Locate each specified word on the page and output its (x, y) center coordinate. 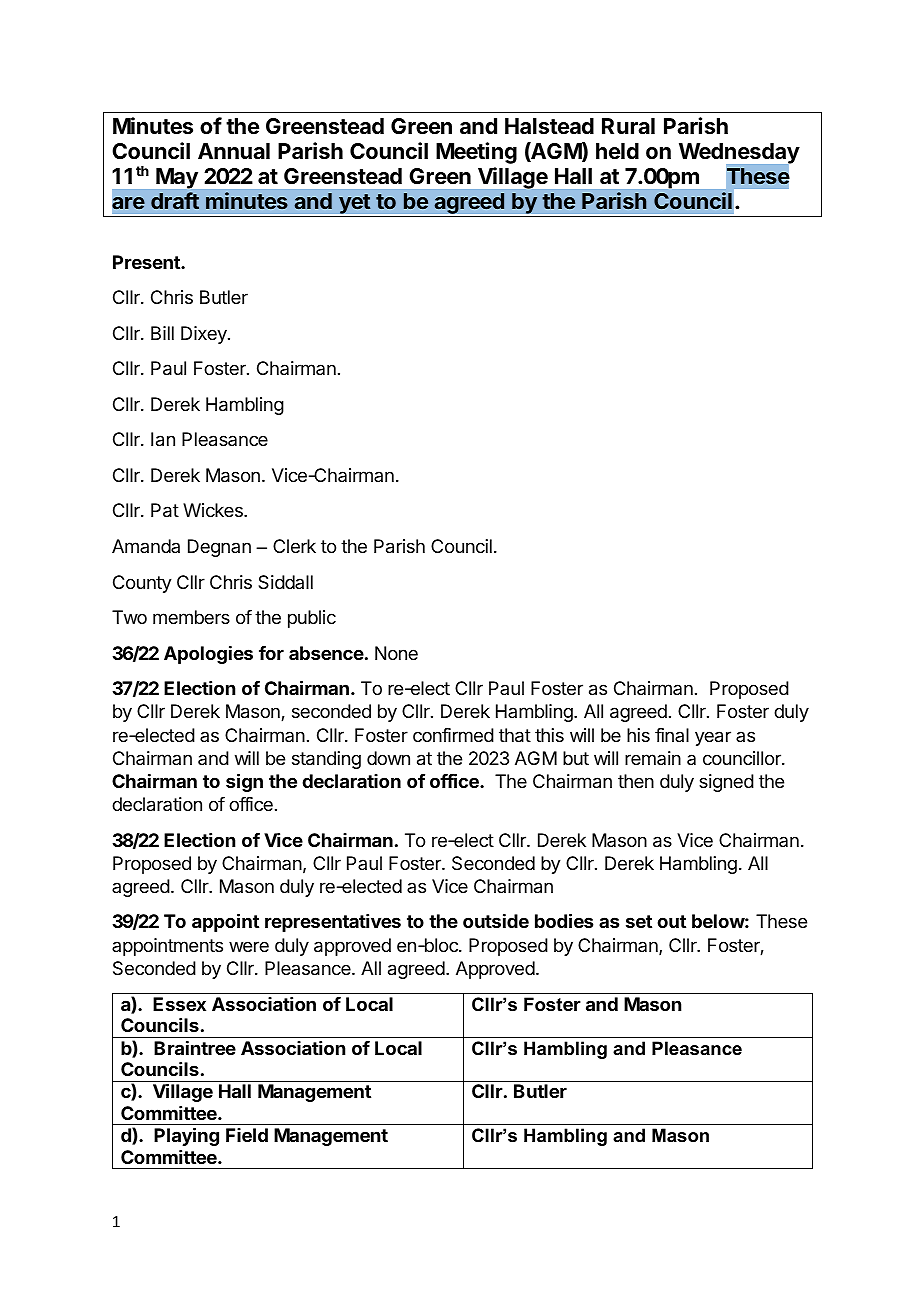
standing (326, 760)
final (672, 735)
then (636, 781)
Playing (186, 1136)
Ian (163, 439)
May (177, 178)
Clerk (294, 546)
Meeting (476, 153)
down (388, 758)
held (617, 151)
